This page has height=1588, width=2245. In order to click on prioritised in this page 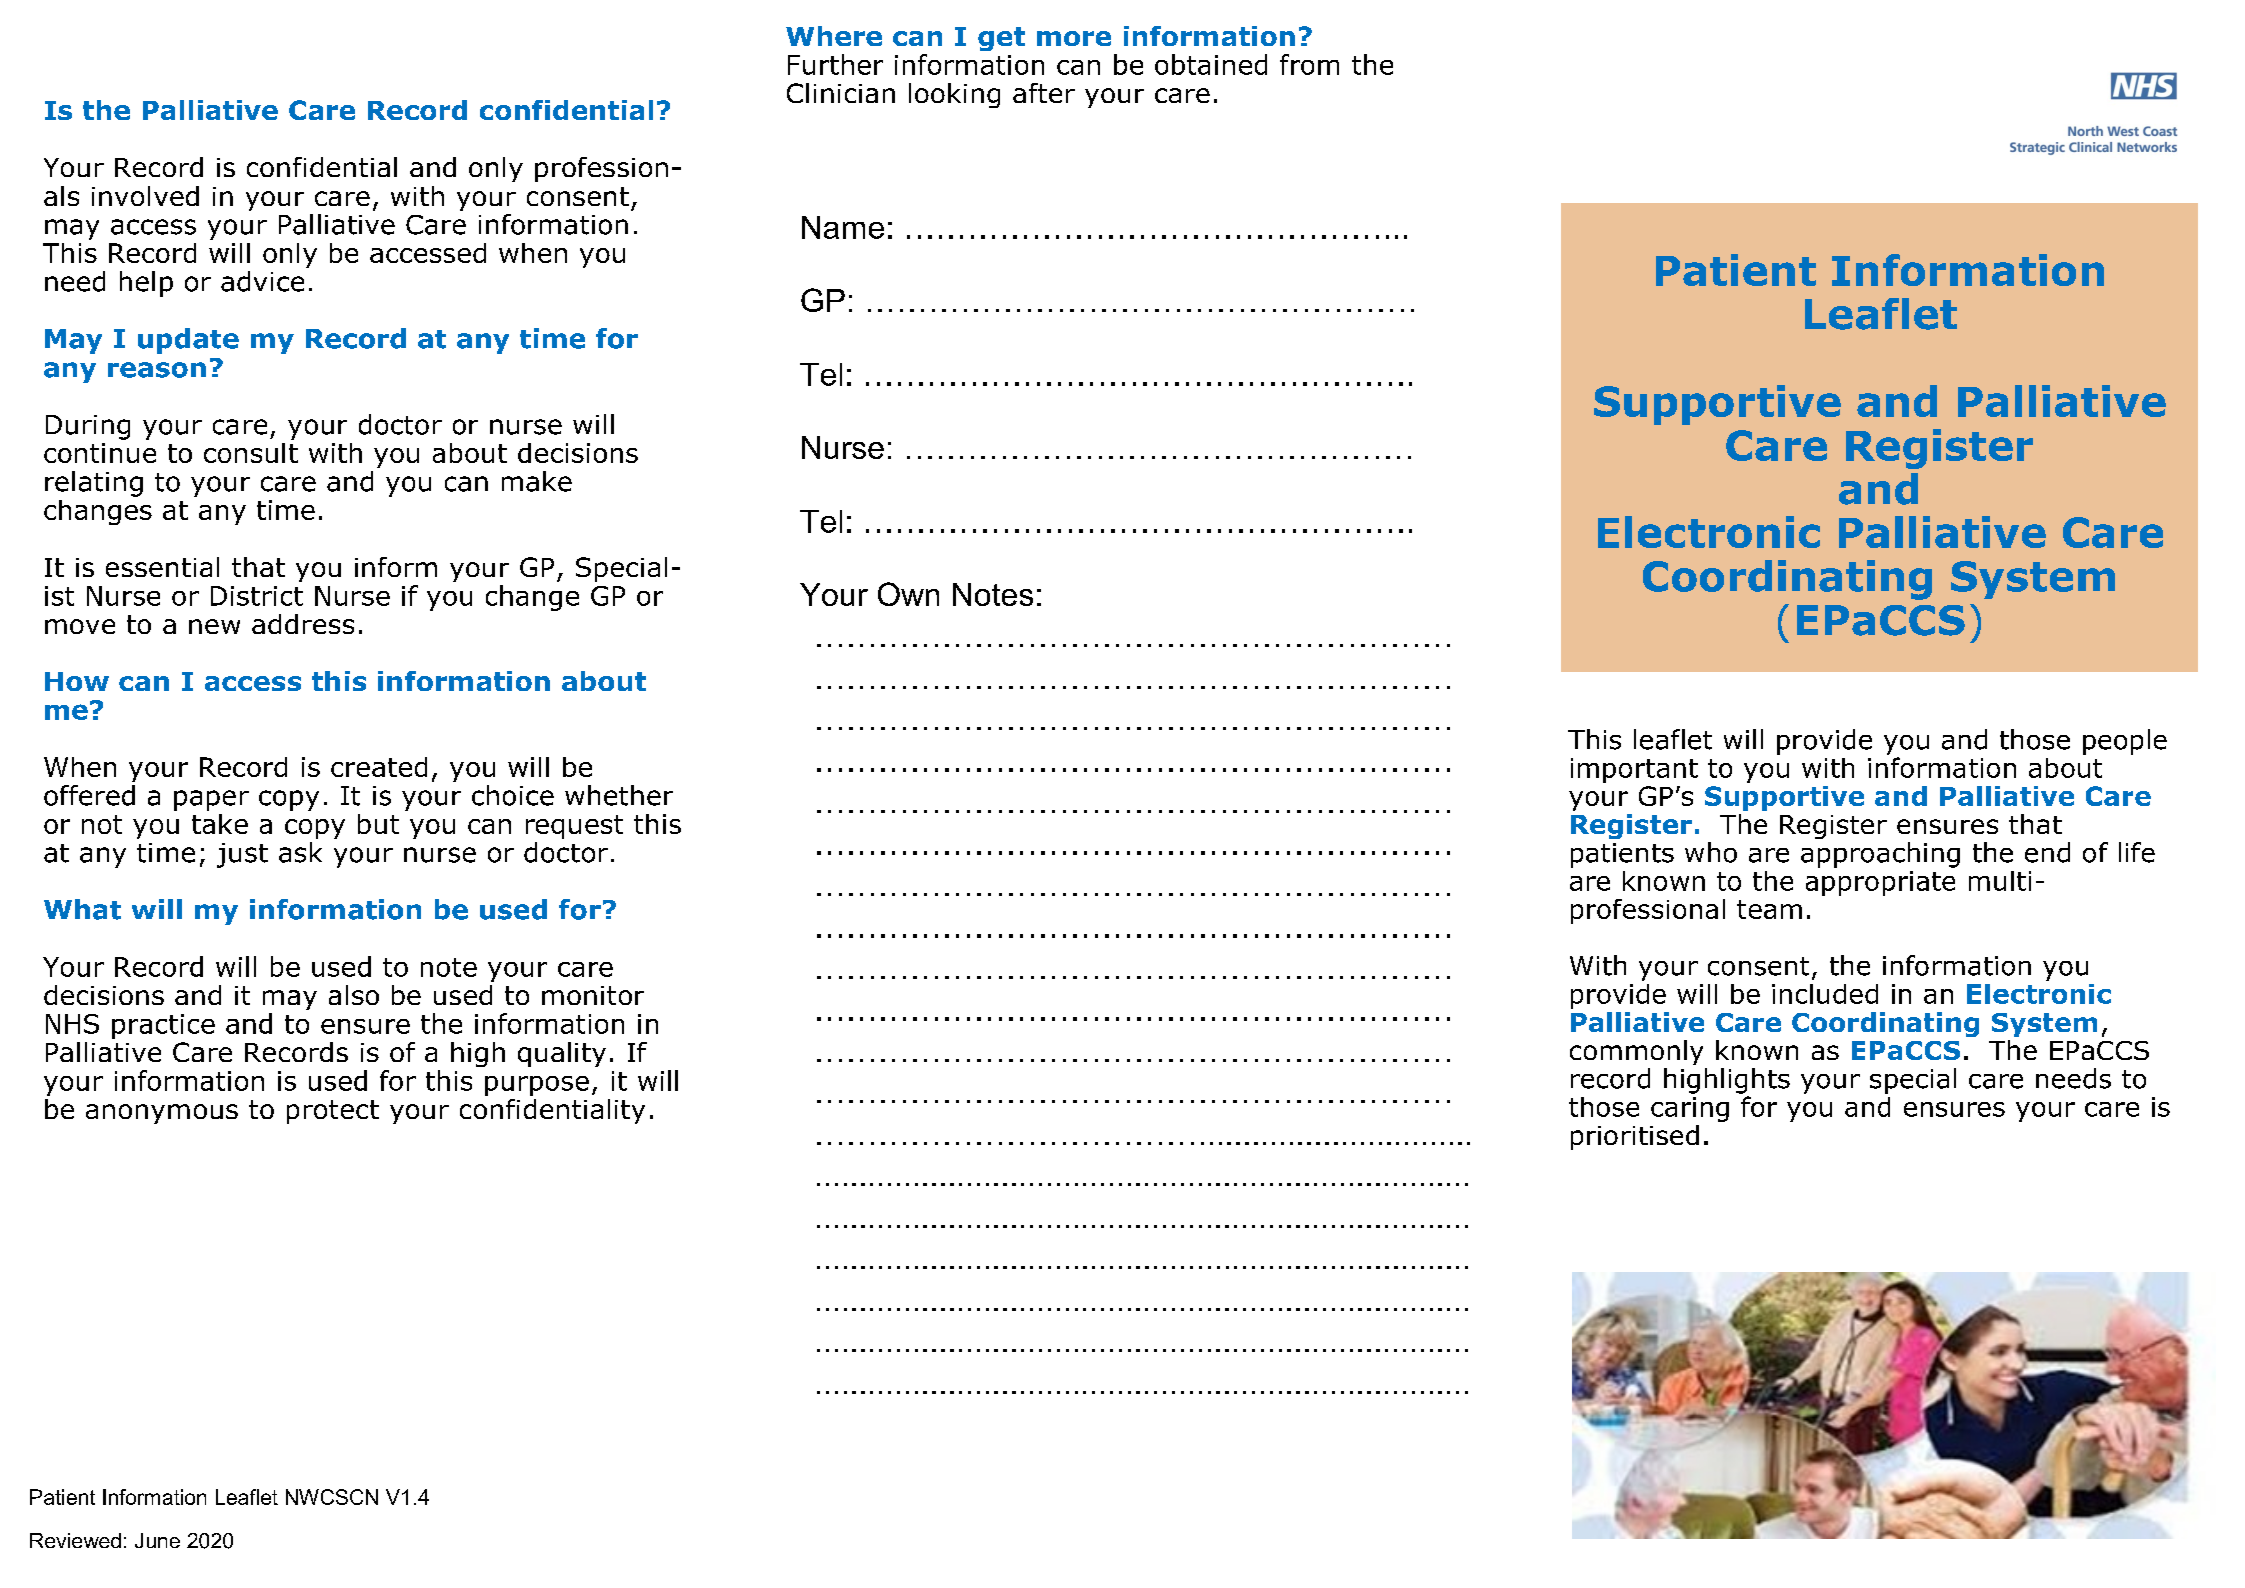, I will do `click(1635, 1137)`.
